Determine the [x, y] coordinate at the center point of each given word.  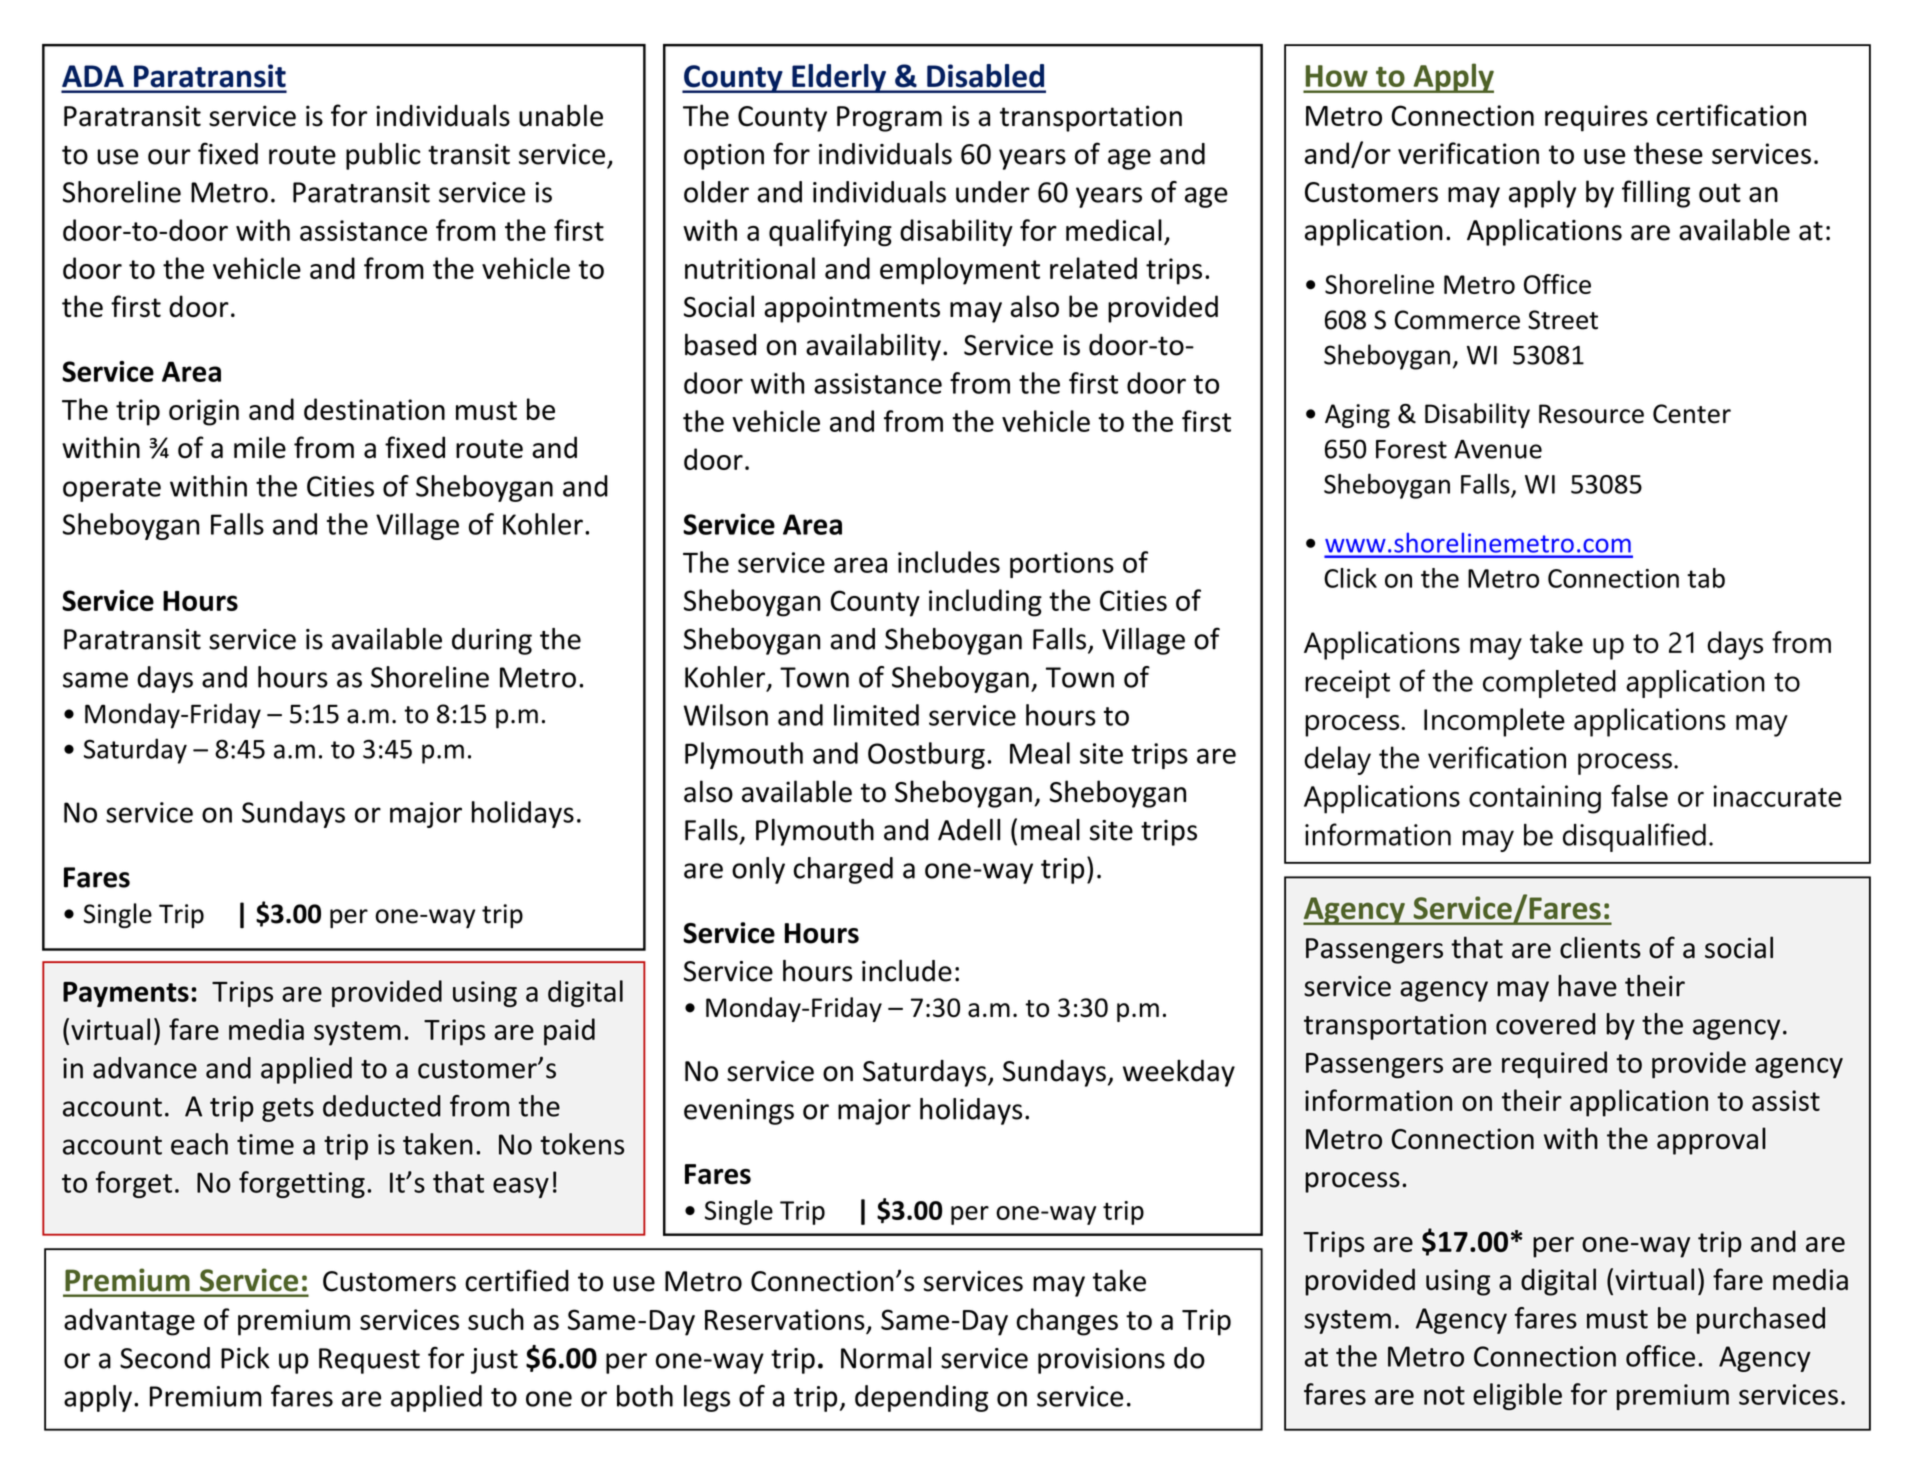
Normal [886, 1358]
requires [1596, 118]
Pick [245, 1358]
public [383, 156]
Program [889, 119]
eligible [1517, 1396]
